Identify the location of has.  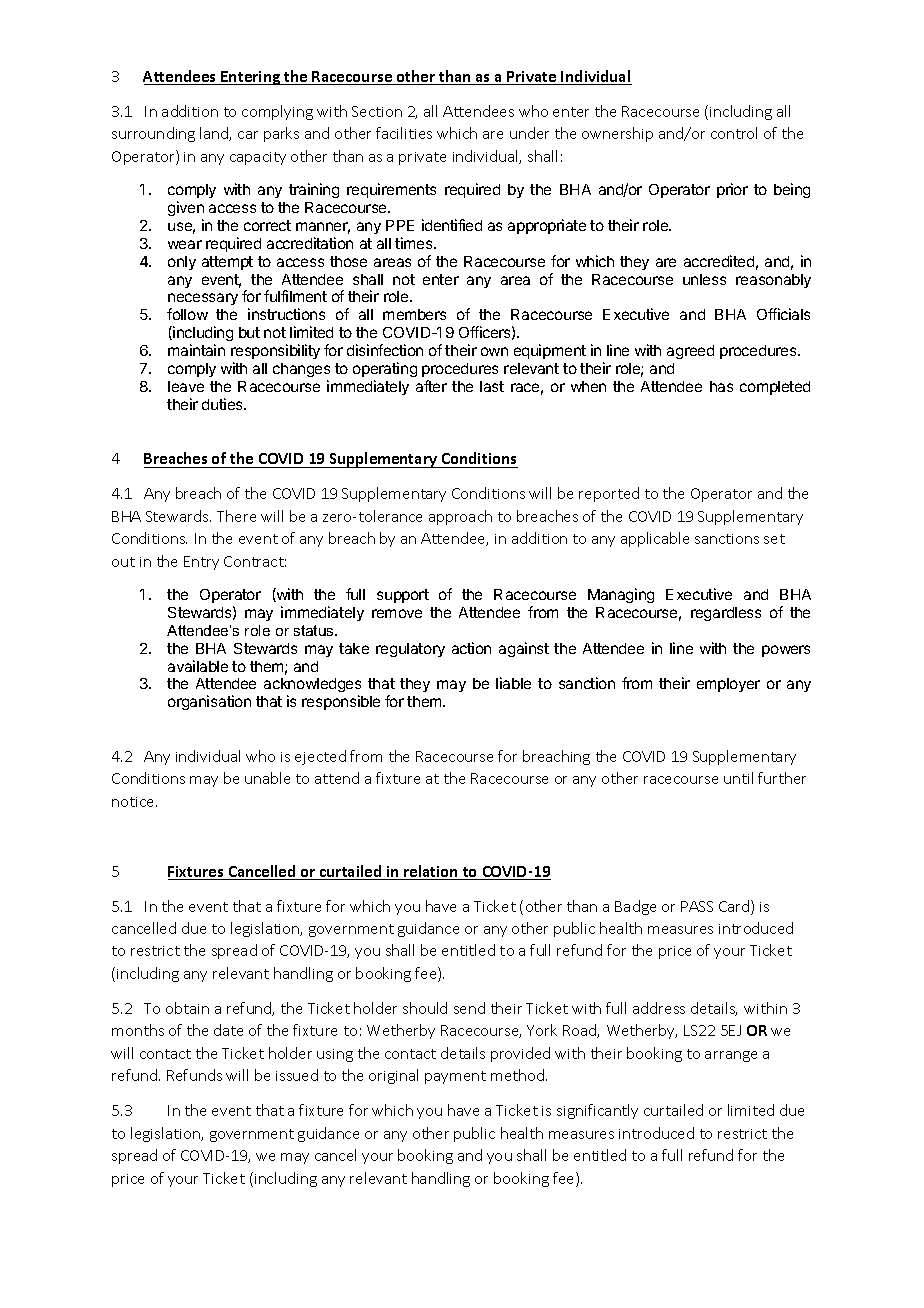
(721, 386).
